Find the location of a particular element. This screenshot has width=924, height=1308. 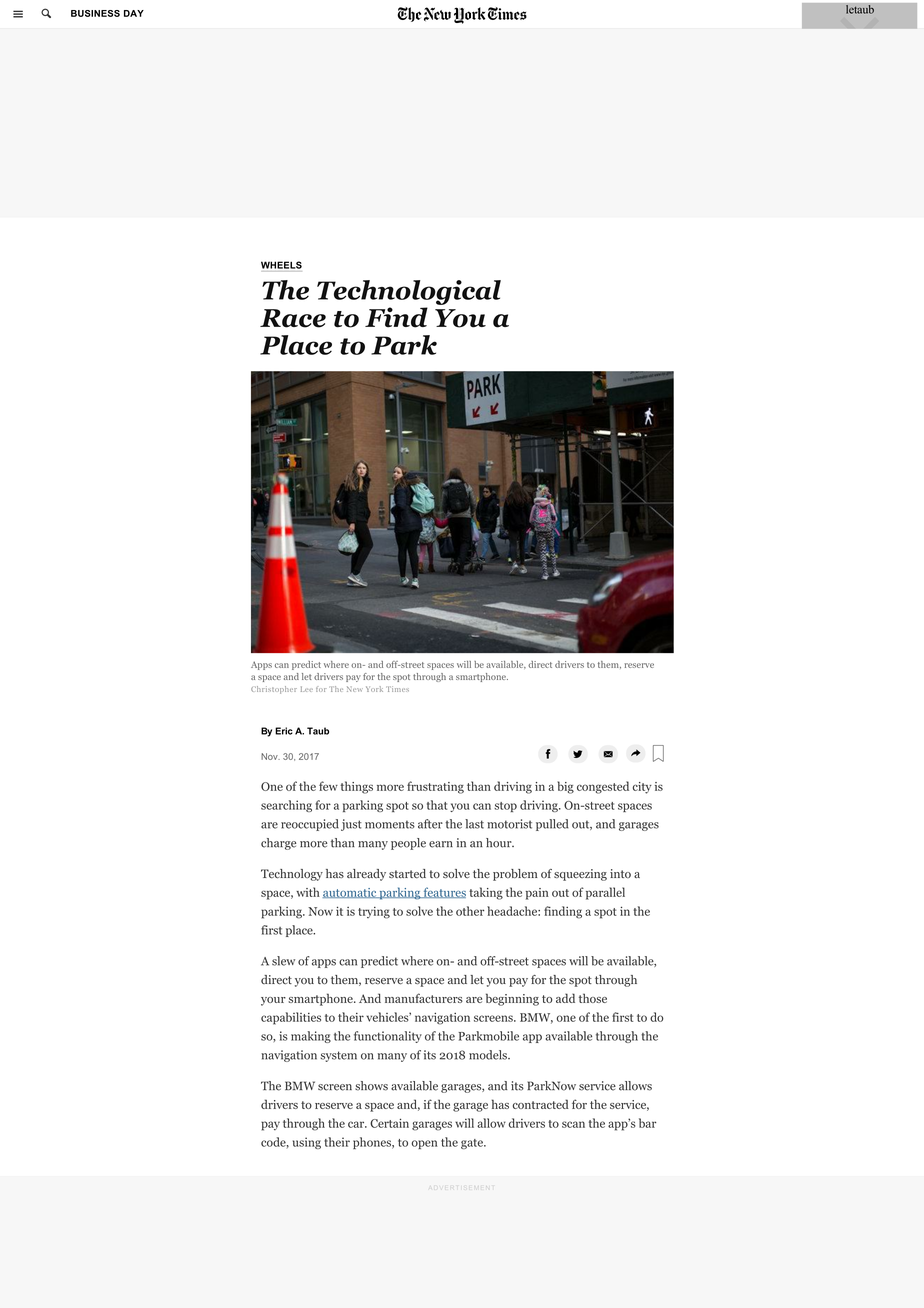

scan is located at coordinates (573, 1124).
